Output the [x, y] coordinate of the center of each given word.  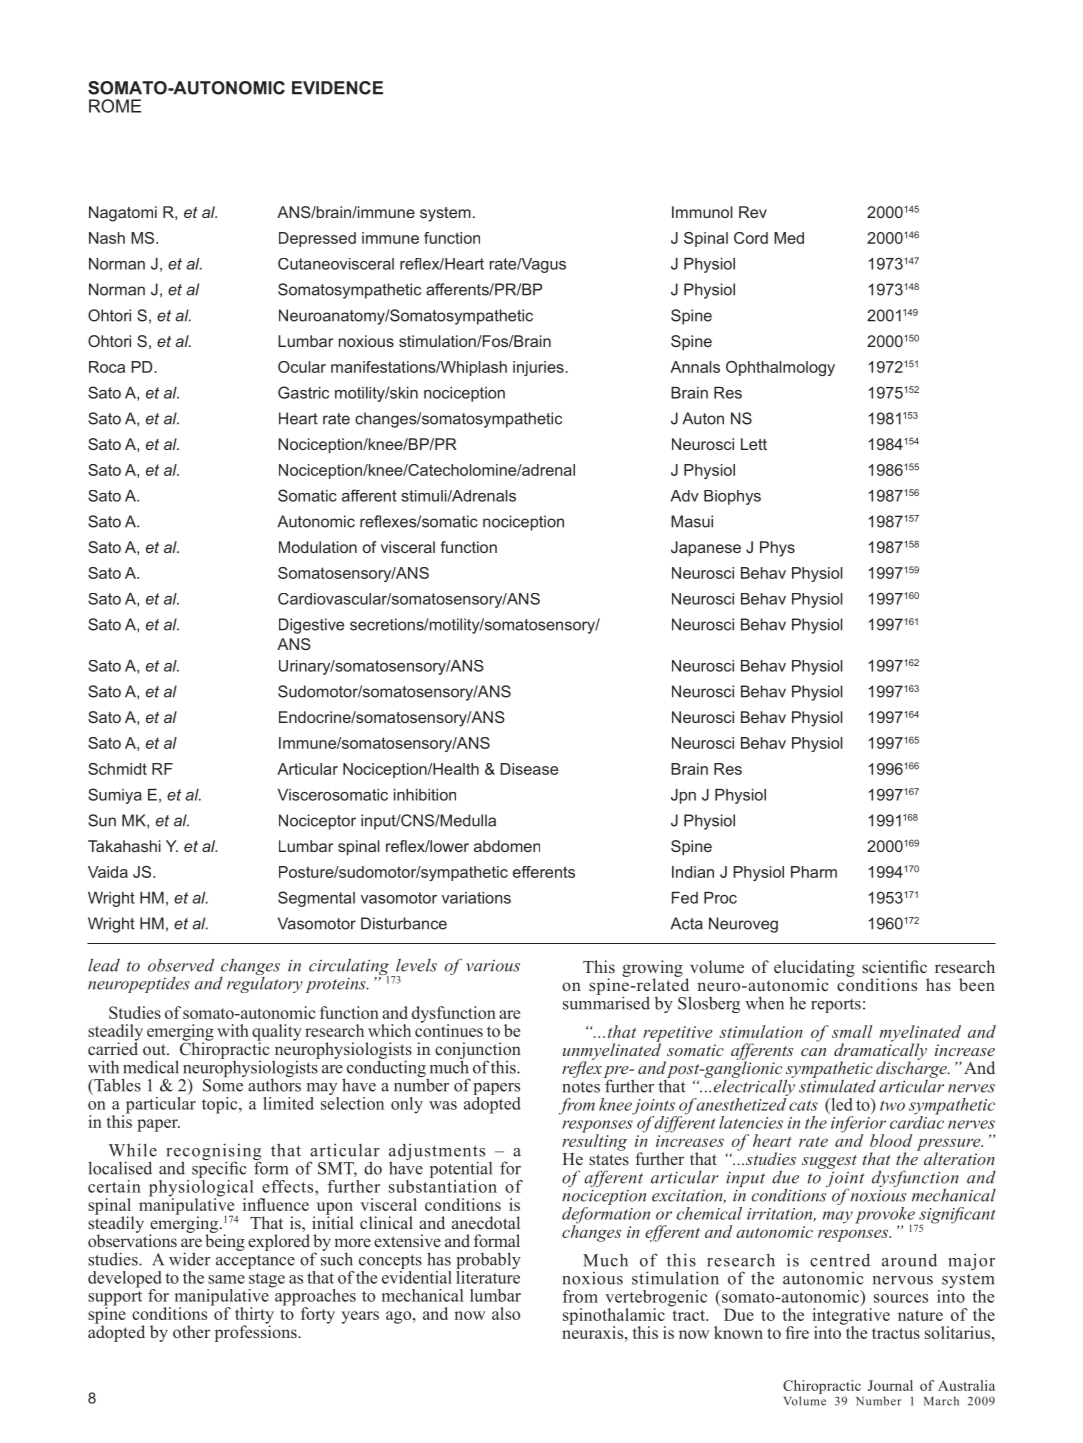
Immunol [702, 212]
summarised [606, 1002]
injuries [539, 368]
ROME [115, 106]
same [226, 1279]
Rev [753, 212]
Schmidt [117, 769]
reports [836, 1006]
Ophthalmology [780, 368]
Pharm [814, 872]
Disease [529, 769]
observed [181, 965]
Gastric [303, 392]
